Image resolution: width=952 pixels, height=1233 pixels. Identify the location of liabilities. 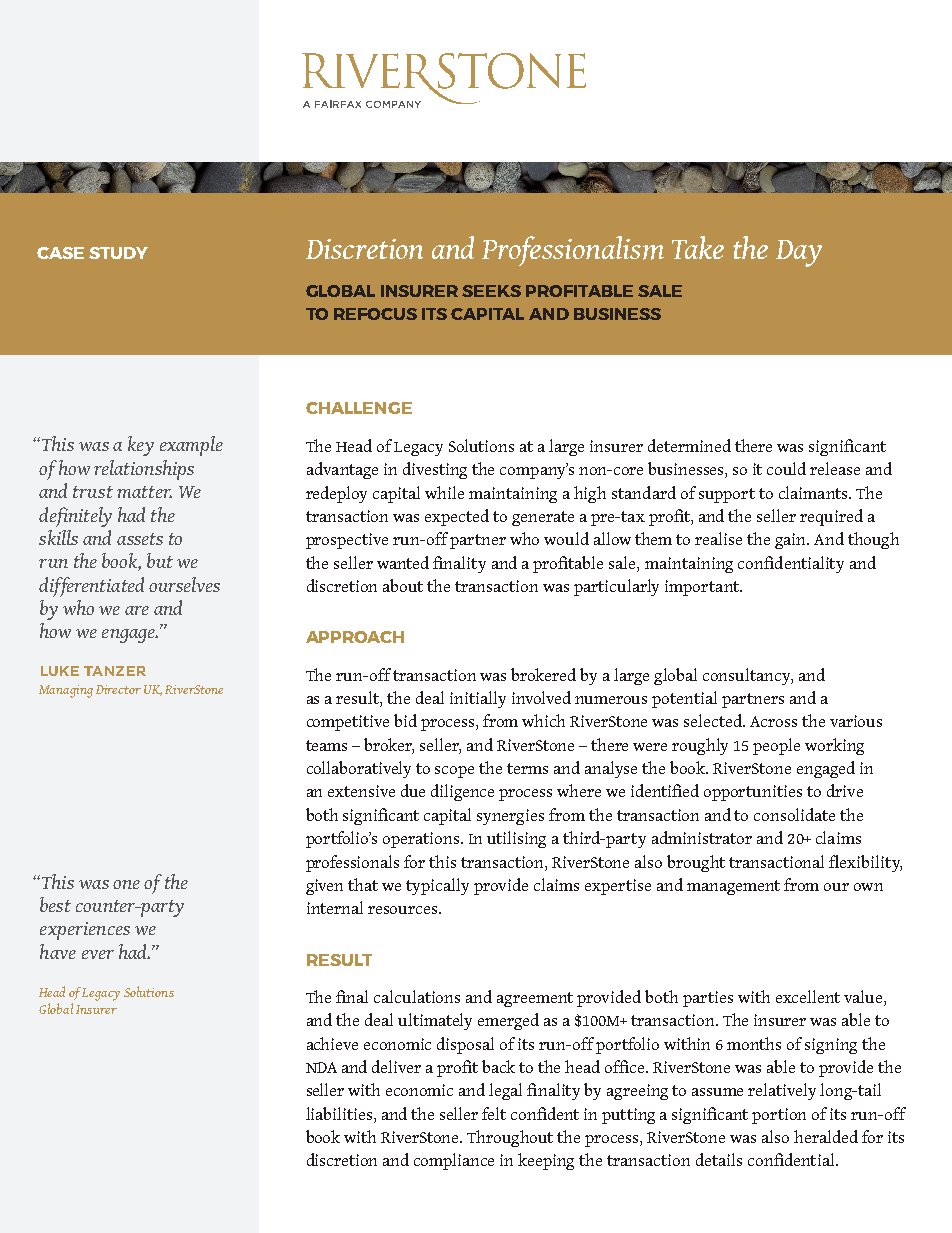
(340, 1113).
